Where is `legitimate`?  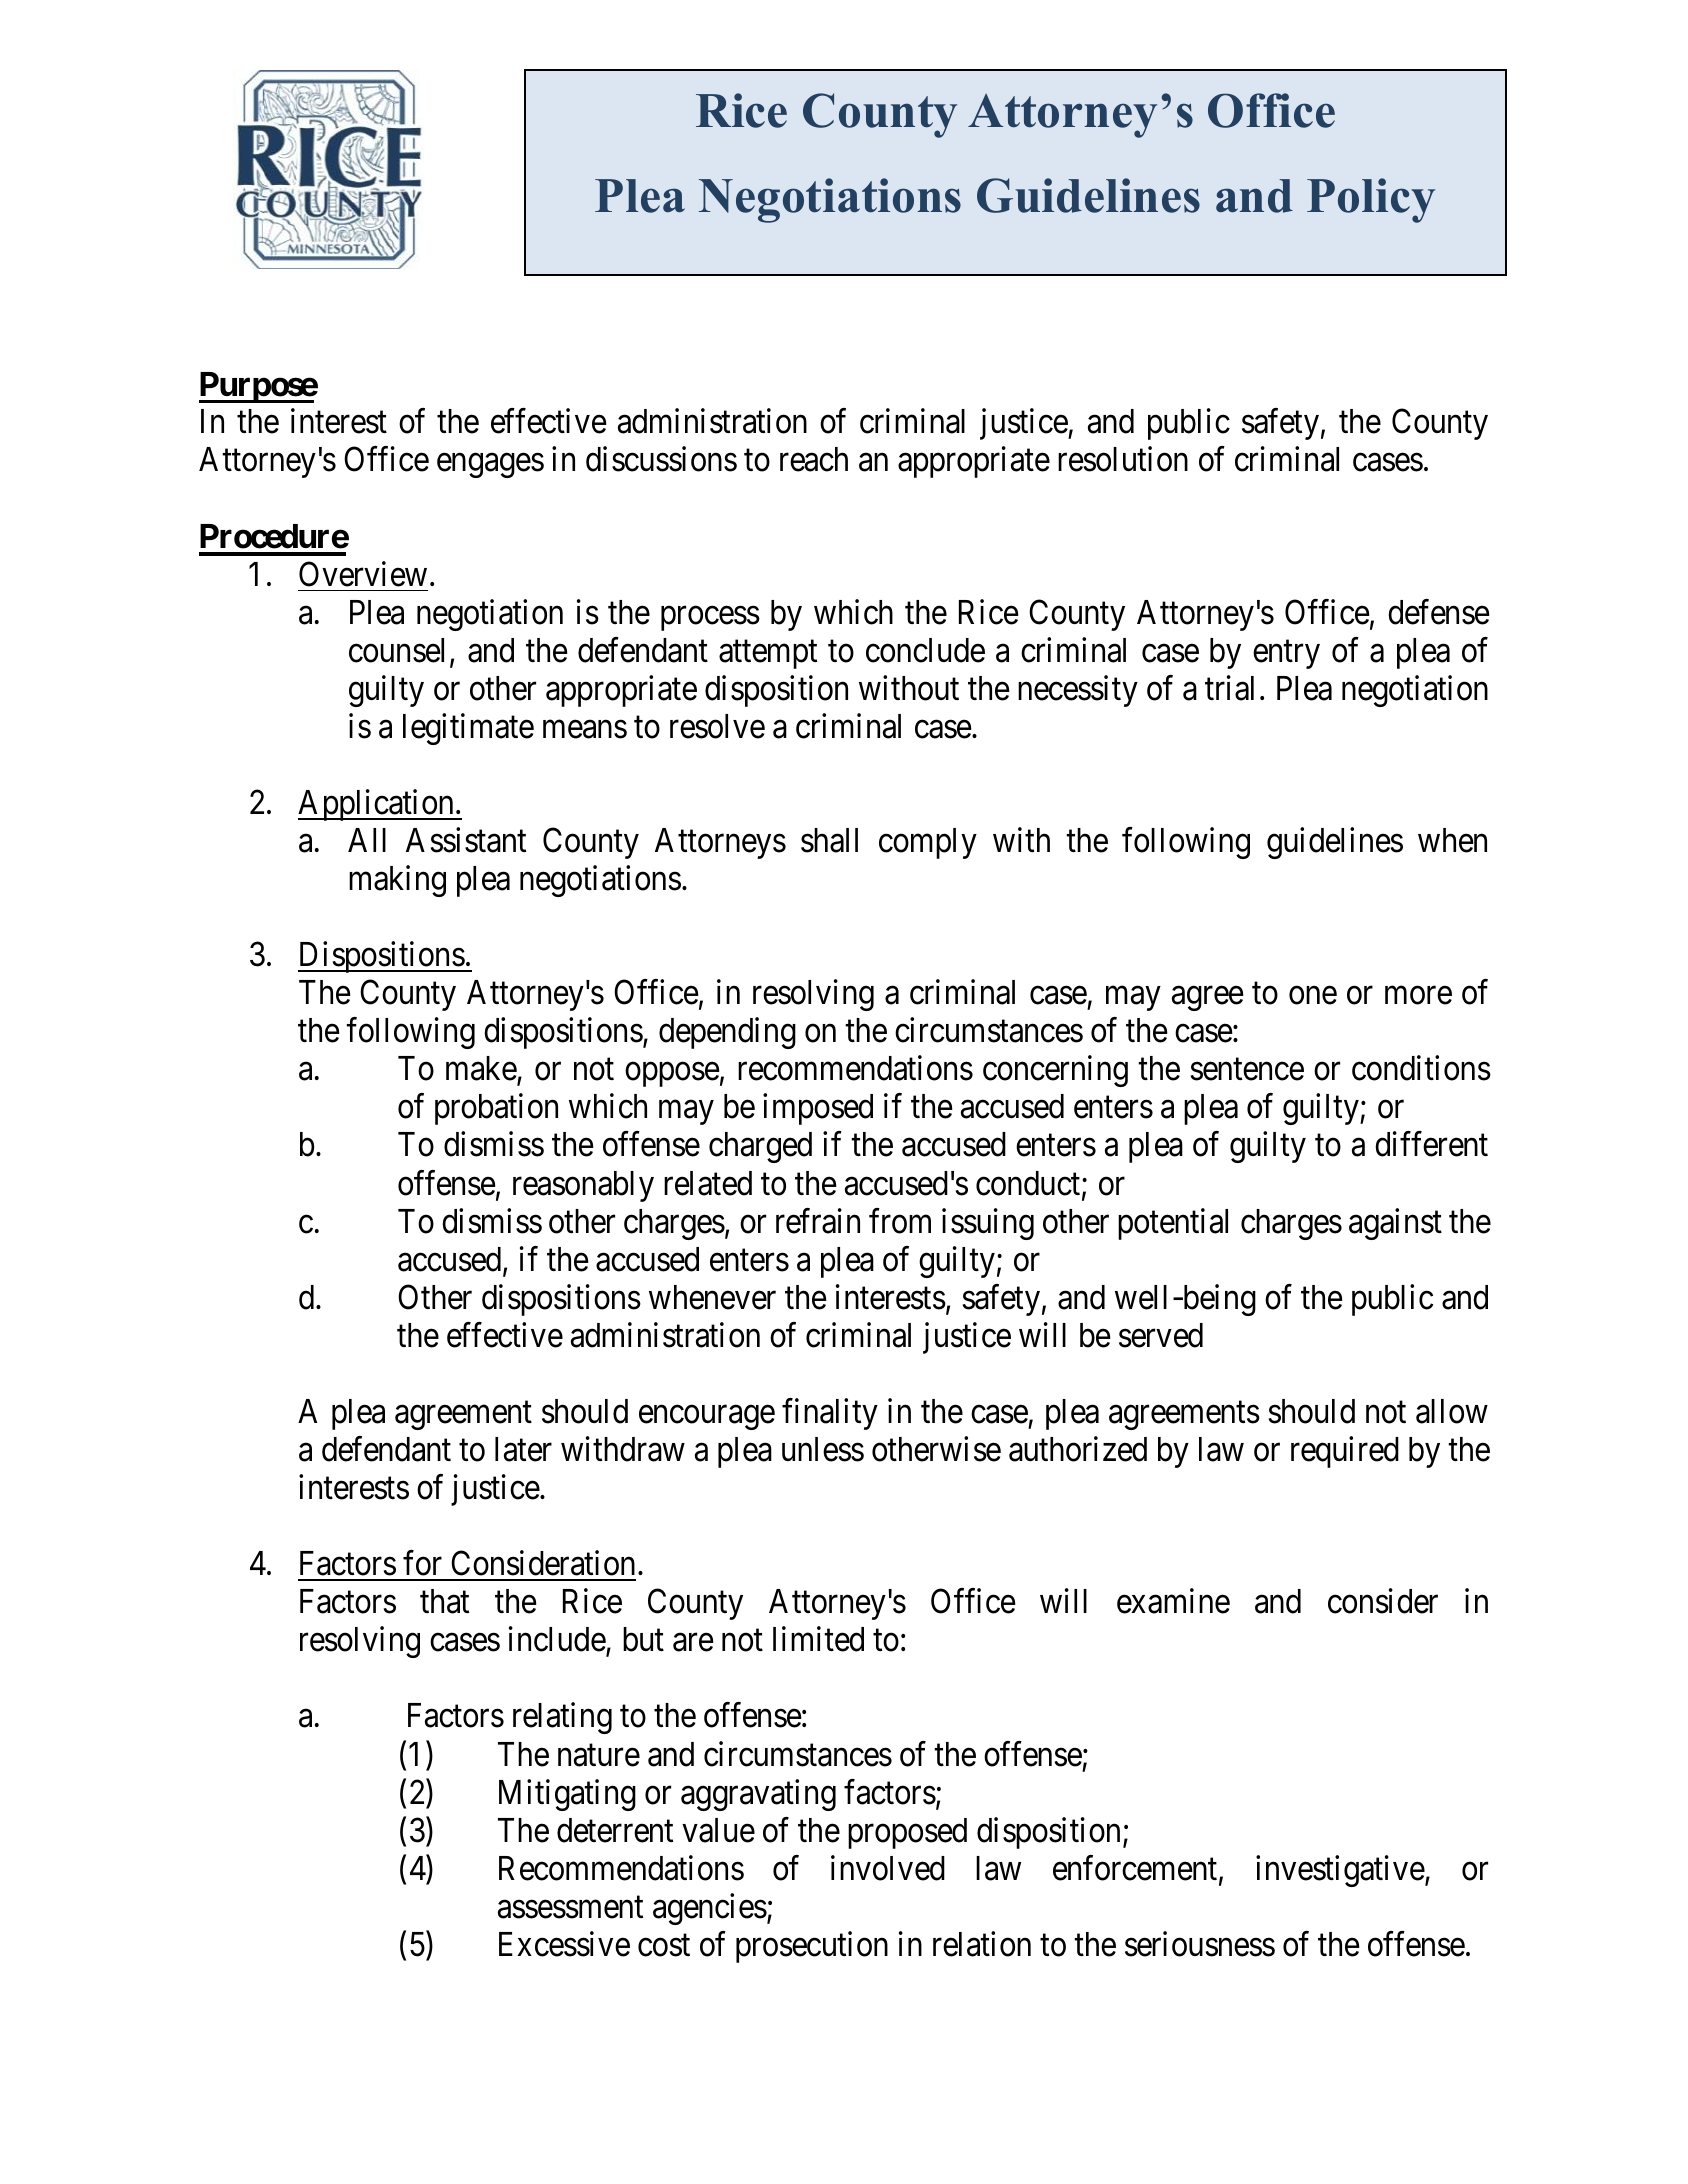 legitimate is located at coordinates (468, 729).
